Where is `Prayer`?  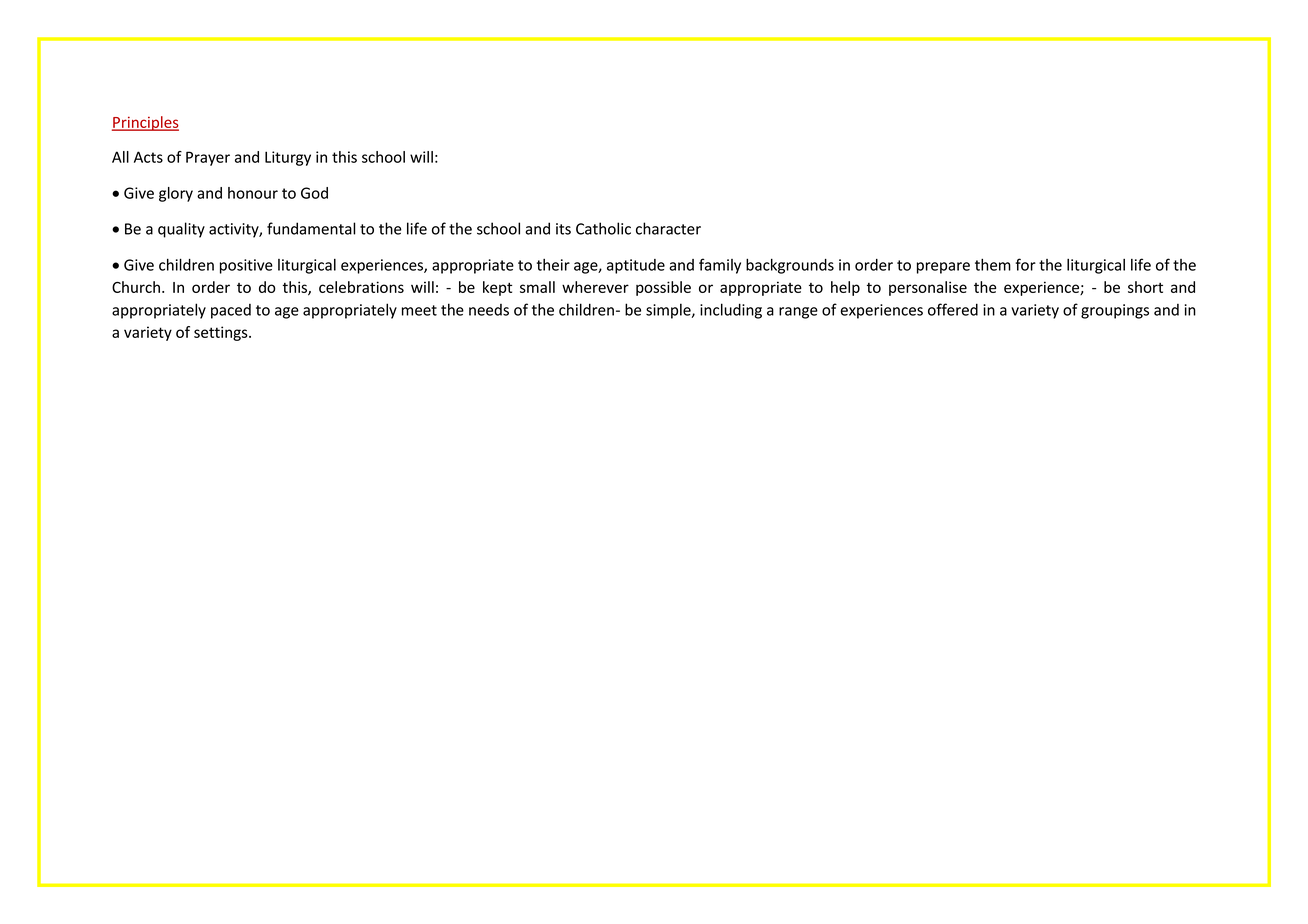
Prayer is located at coordinates (208, 158).
